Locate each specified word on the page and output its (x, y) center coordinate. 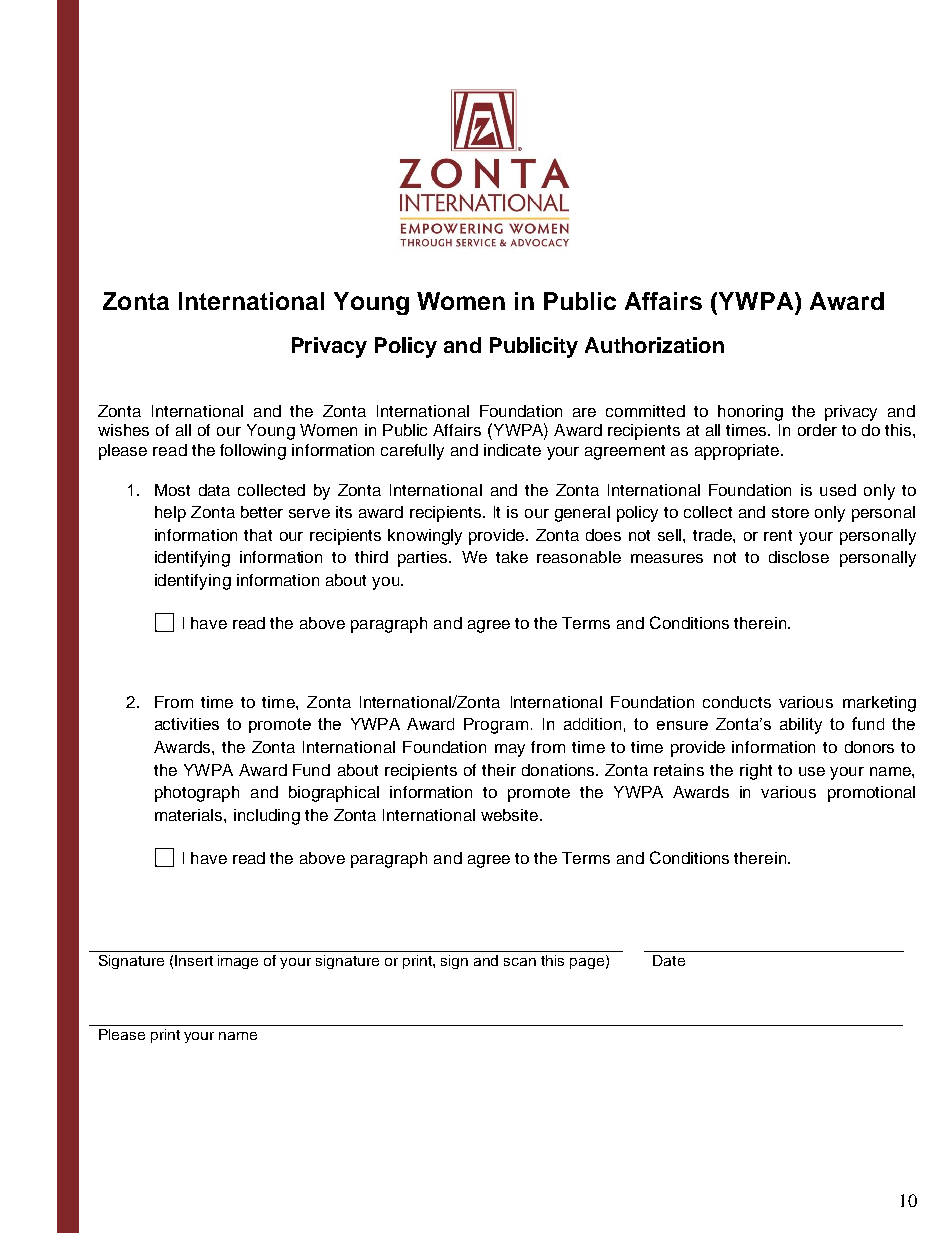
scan (520, 962)
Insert (194, 960)
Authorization (654, 345)
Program (496, 726)
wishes (123, 430)
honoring (750, 413)
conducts (737, 702)
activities (187, 724)
